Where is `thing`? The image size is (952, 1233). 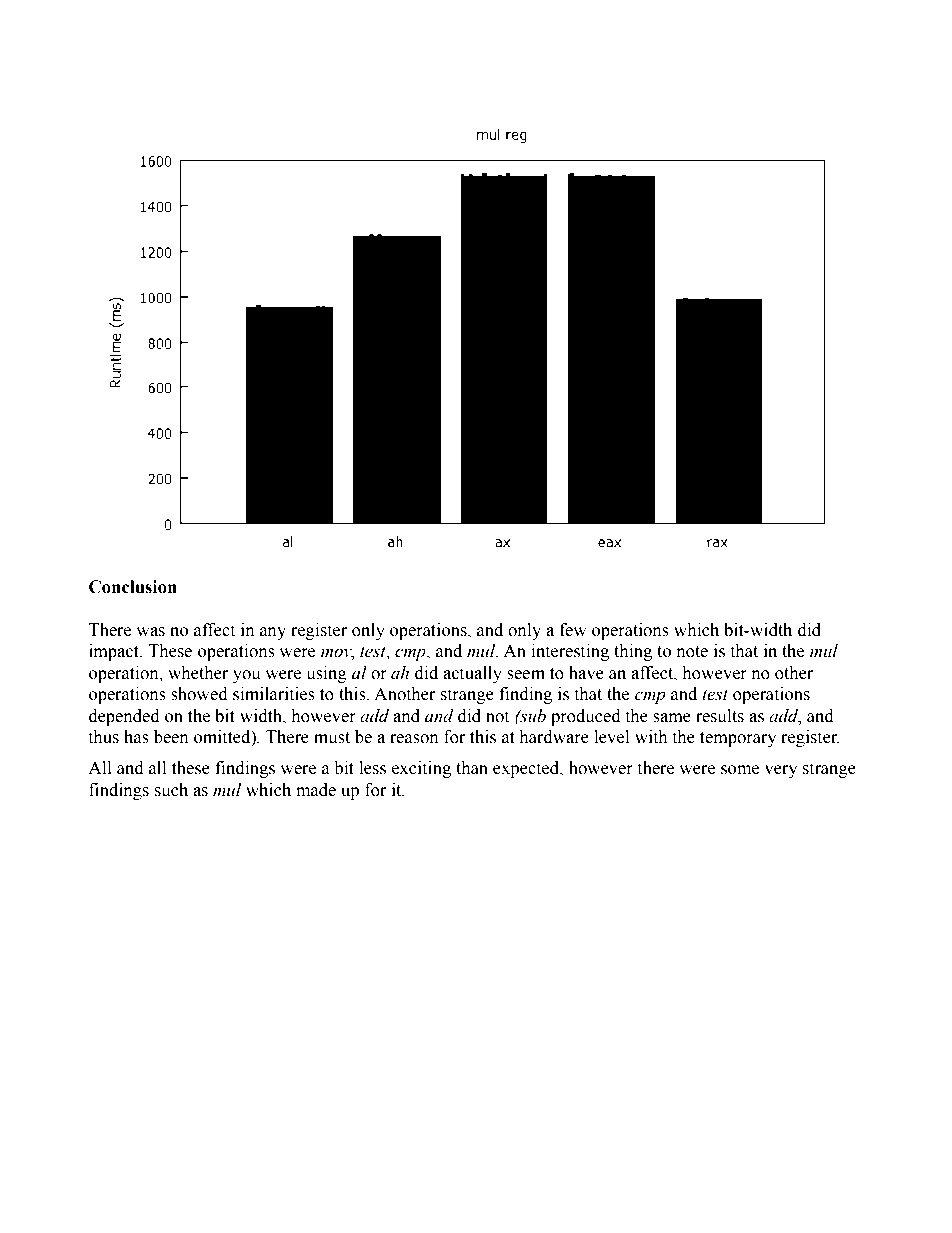 thing is located at coordinates (633, 652).
